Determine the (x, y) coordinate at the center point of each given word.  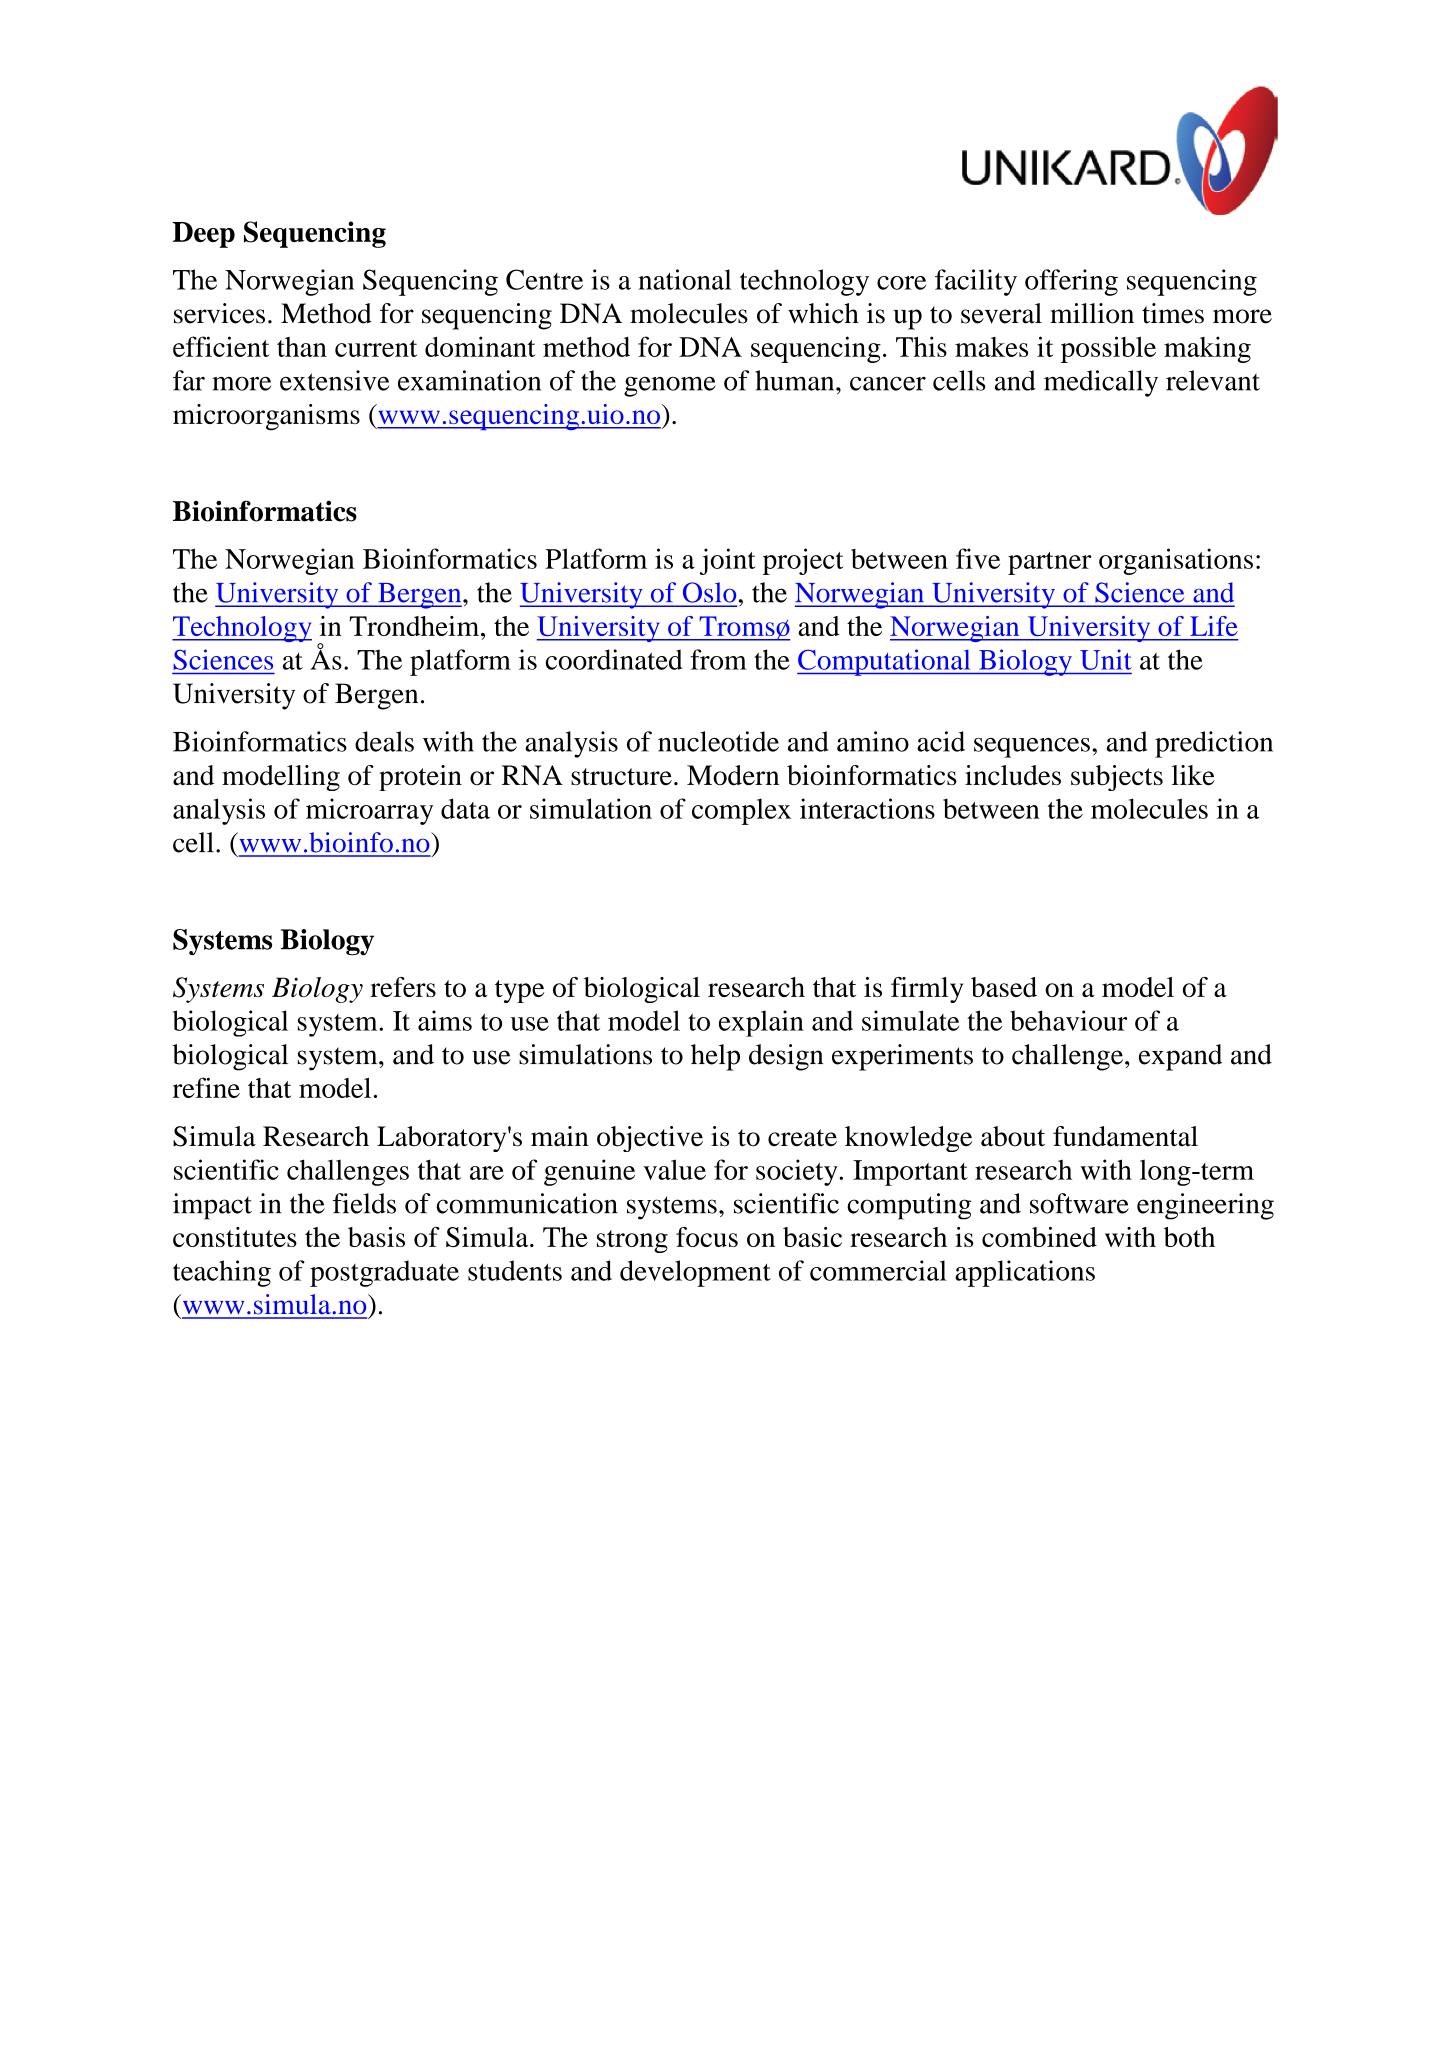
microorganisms (266, 417)
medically (1101, 383)
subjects (1117, 778)
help (715, 1057)
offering (1071, 282)
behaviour (1068, 1020)
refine (206, 1087)
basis (376, 1237)
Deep (204, 235)
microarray (369, 811)
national (685, 279)
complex (741, 812)
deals (384, 741)
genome (670, 387)
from (718, 659)
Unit (1106, 659)
